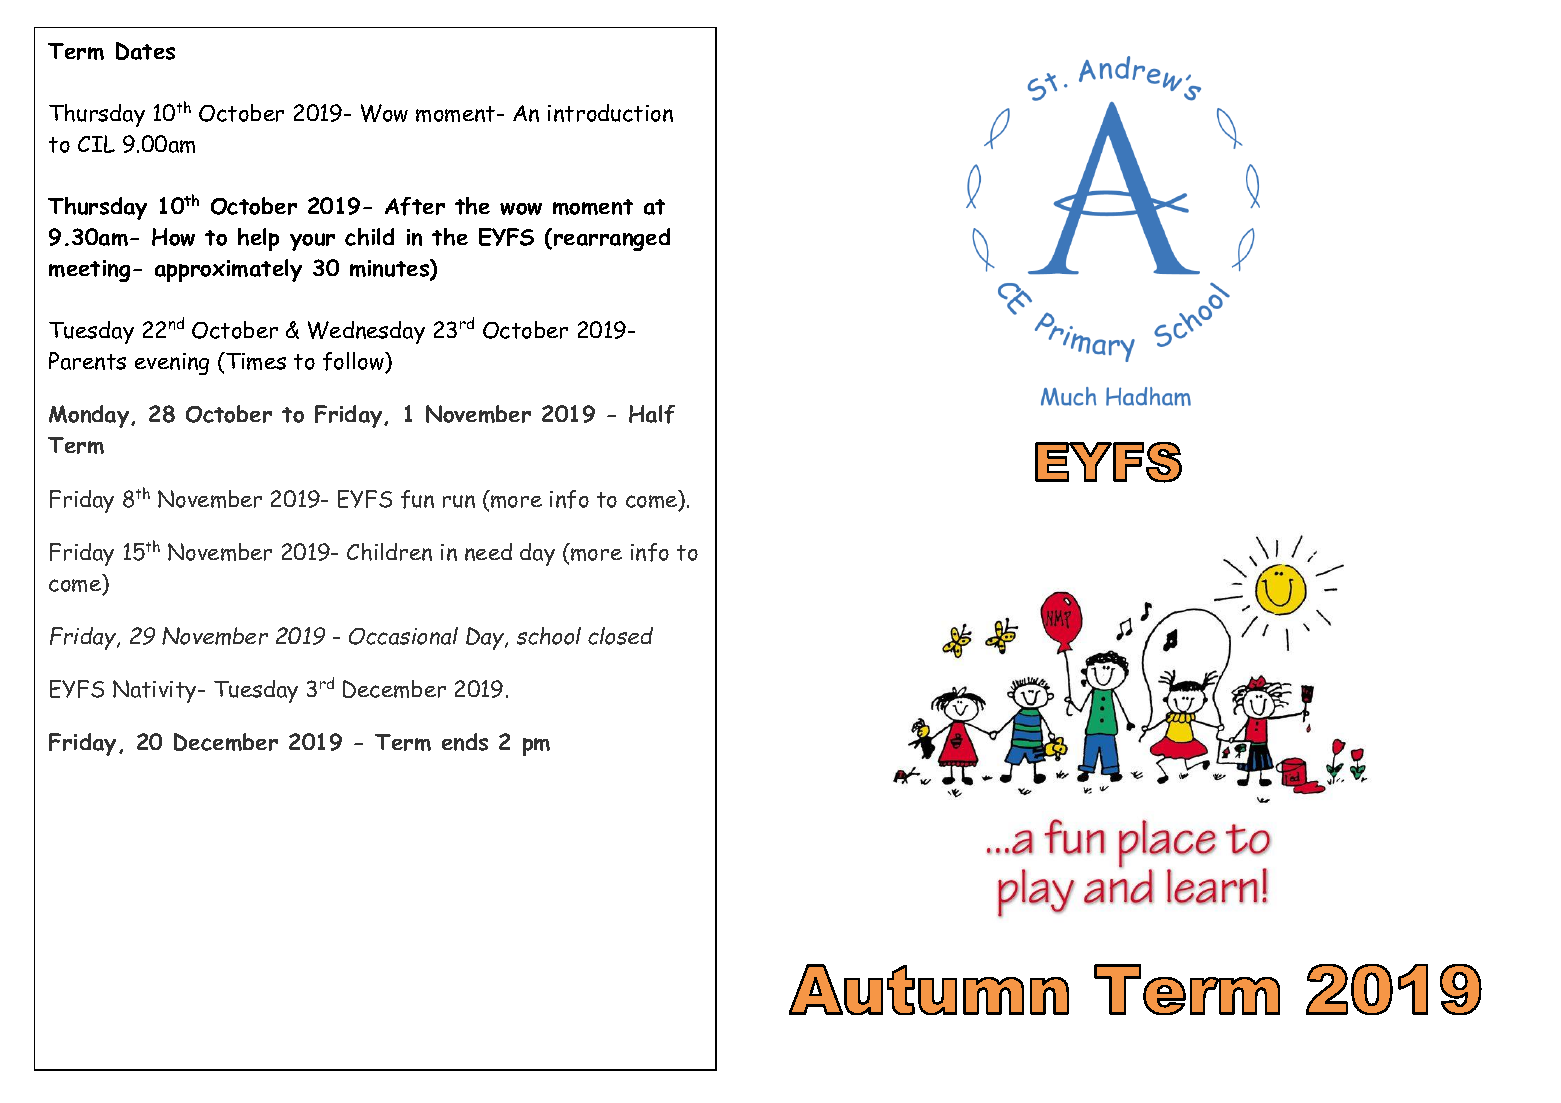 The image size is (1561, 1103). Describe the element at coordinates (172, 364) in the document. I see `evening` at that location.
